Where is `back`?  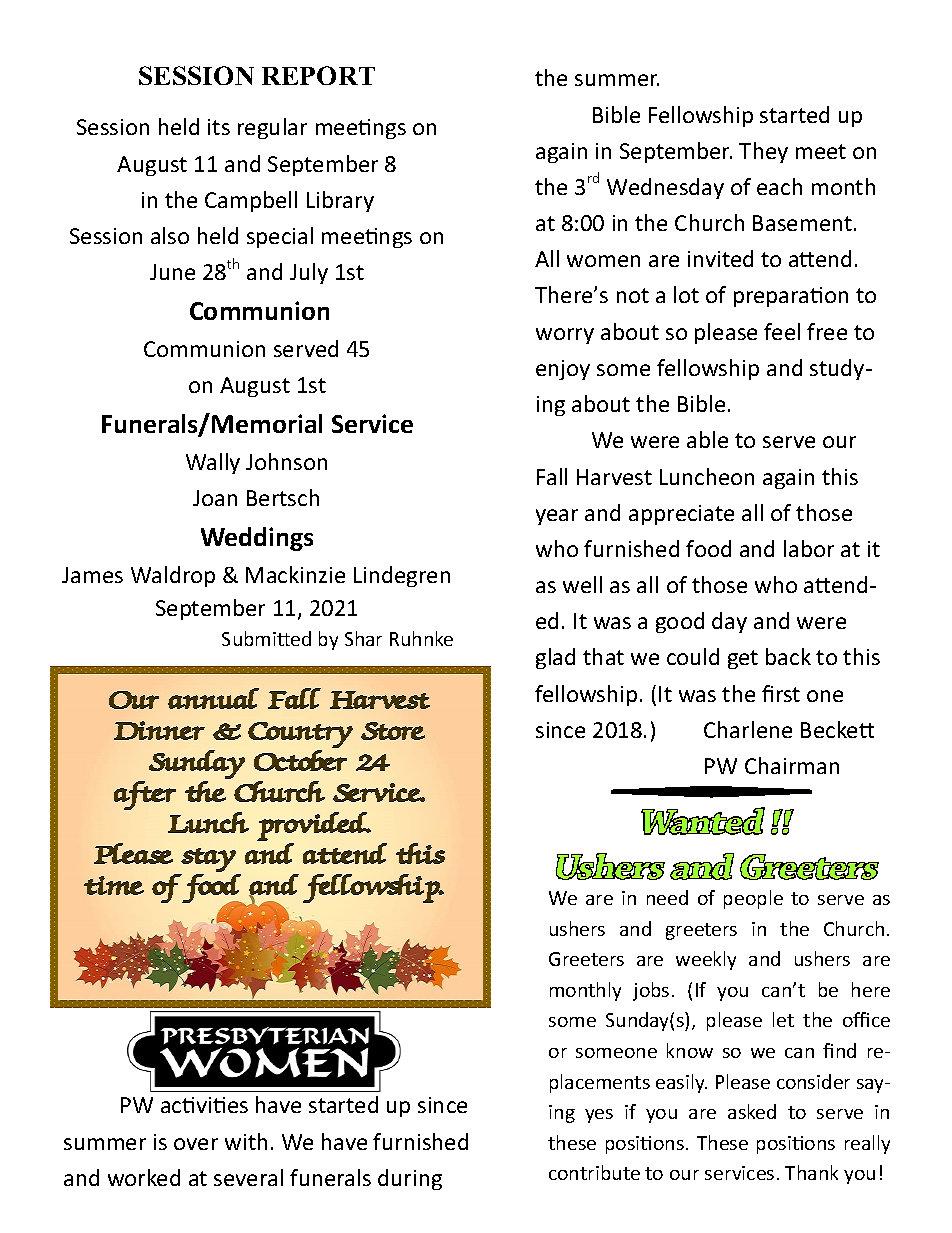
back is located at coordinates (788, 656).
